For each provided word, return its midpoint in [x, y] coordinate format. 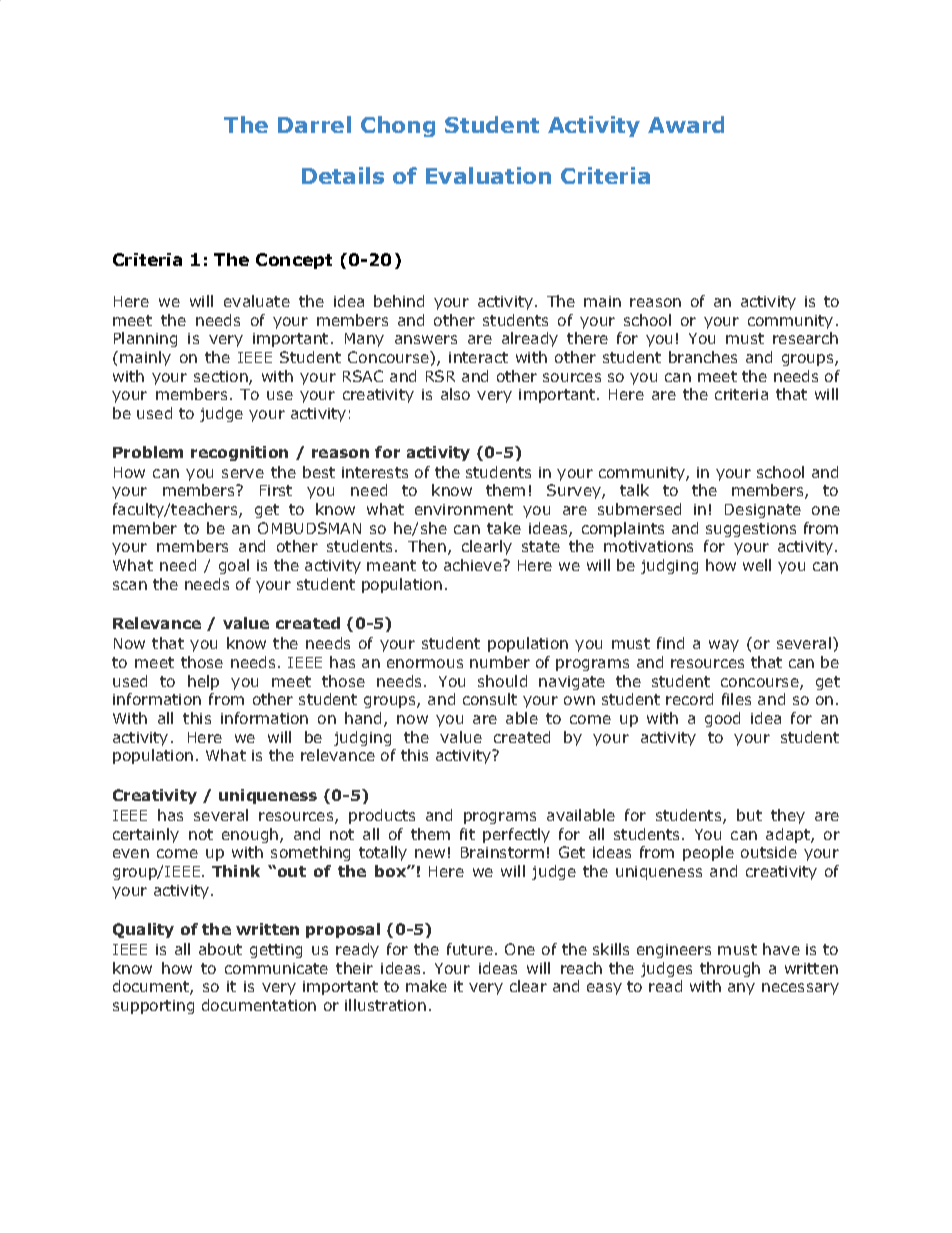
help [203, 682]
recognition [239, 453]
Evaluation [488, 175]
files [736, 699]
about [220, 949]
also [455, 394]
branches [703, 357]
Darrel [314, 124]
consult [490, 699]
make [426, 986]
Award [686, 124]
